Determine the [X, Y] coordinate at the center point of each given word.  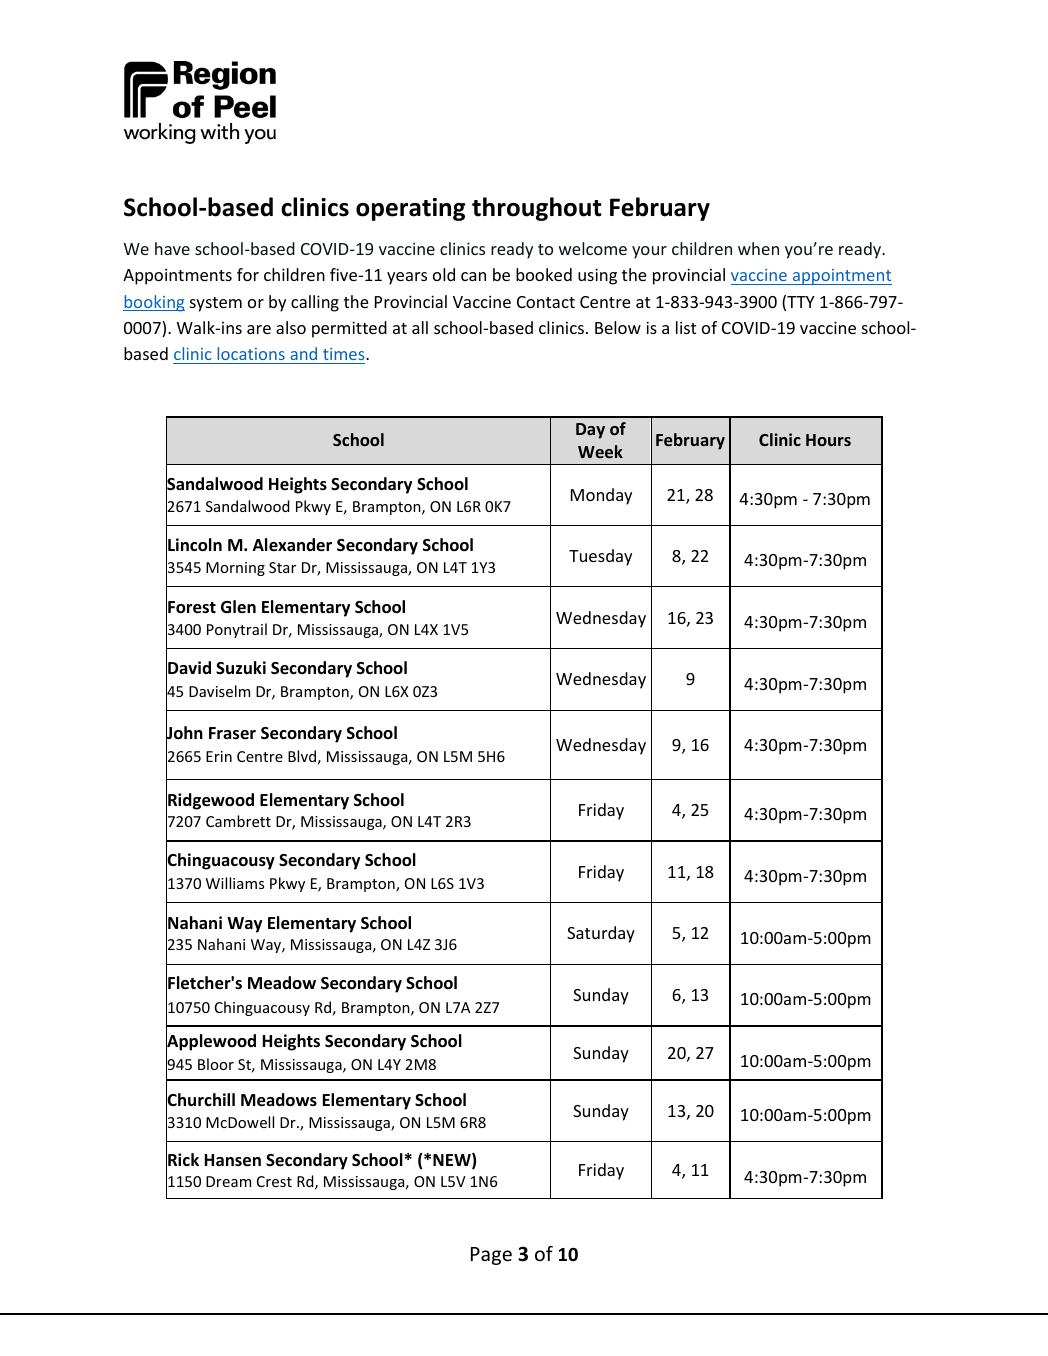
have [172, 248]
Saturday [601, 934]
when [758, 248]
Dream [228, 1181]
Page [491, 1256]
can [473, 276]
